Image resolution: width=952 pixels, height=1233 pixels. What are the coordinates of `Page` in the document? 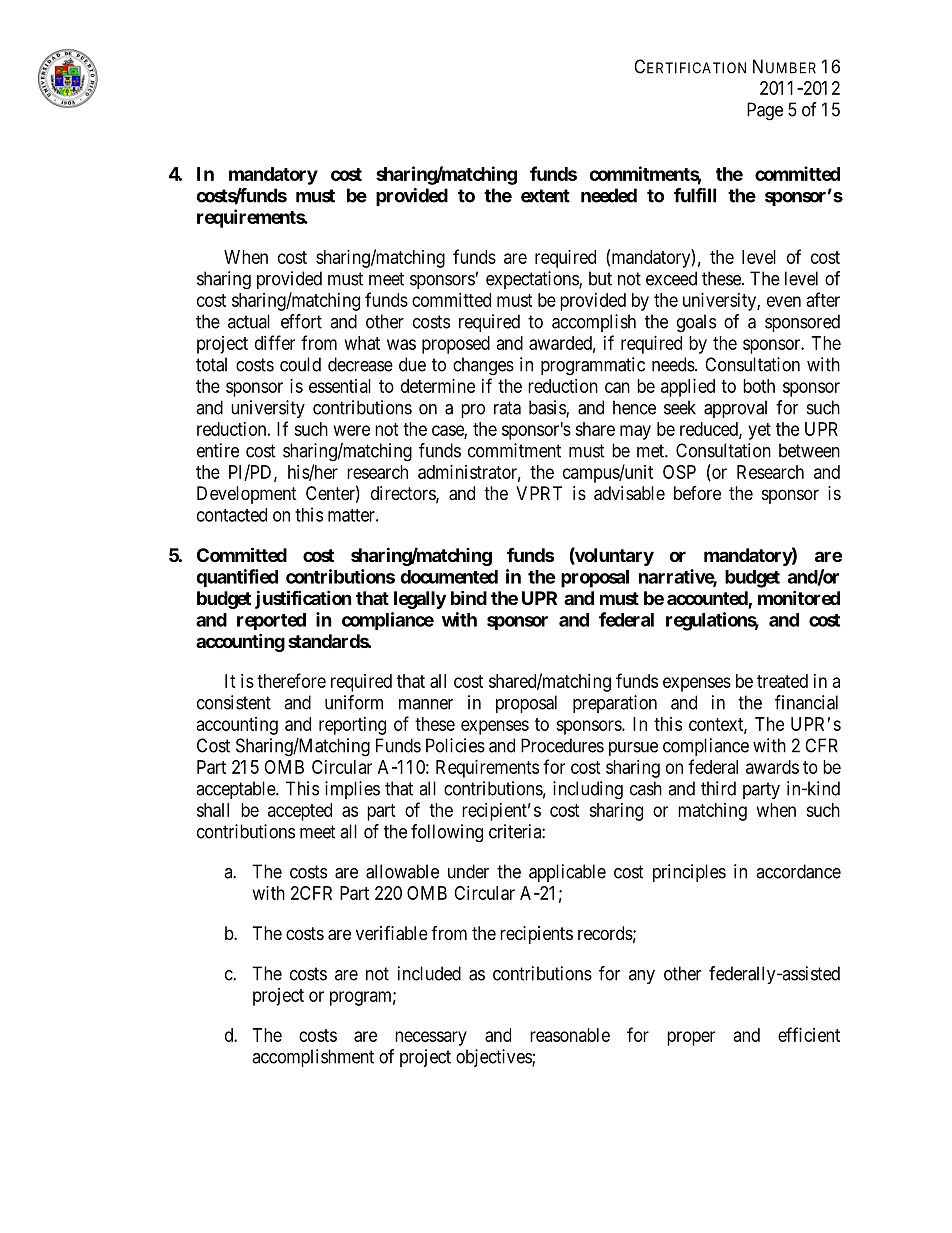 It's located at (765, 111).
